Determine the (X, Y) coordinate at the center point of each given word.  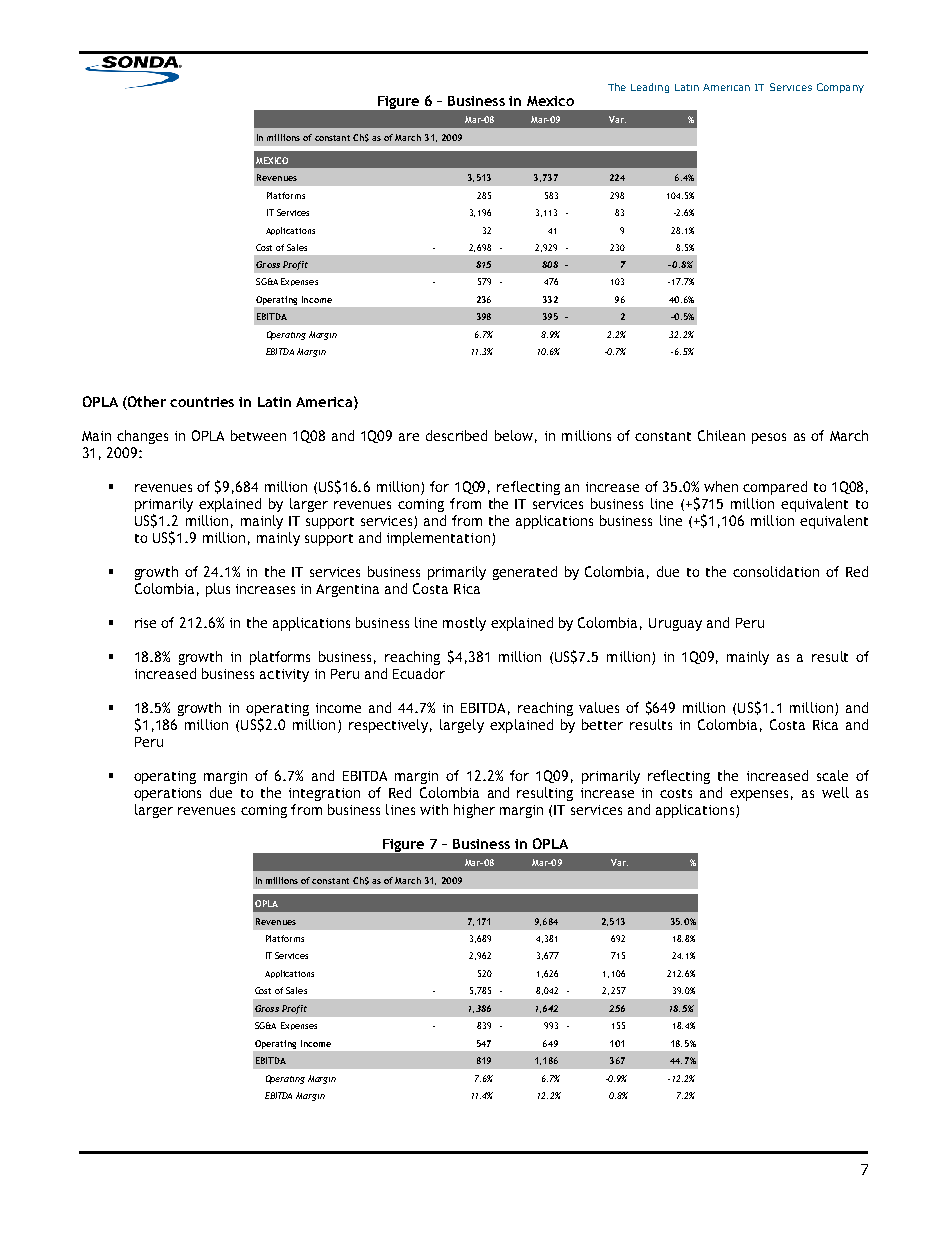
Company (840, 88)
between (258, 435)
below (514, 435)
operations (167, 794)
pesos (769, 438)
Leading (650, 88)
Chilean (721, 435)
